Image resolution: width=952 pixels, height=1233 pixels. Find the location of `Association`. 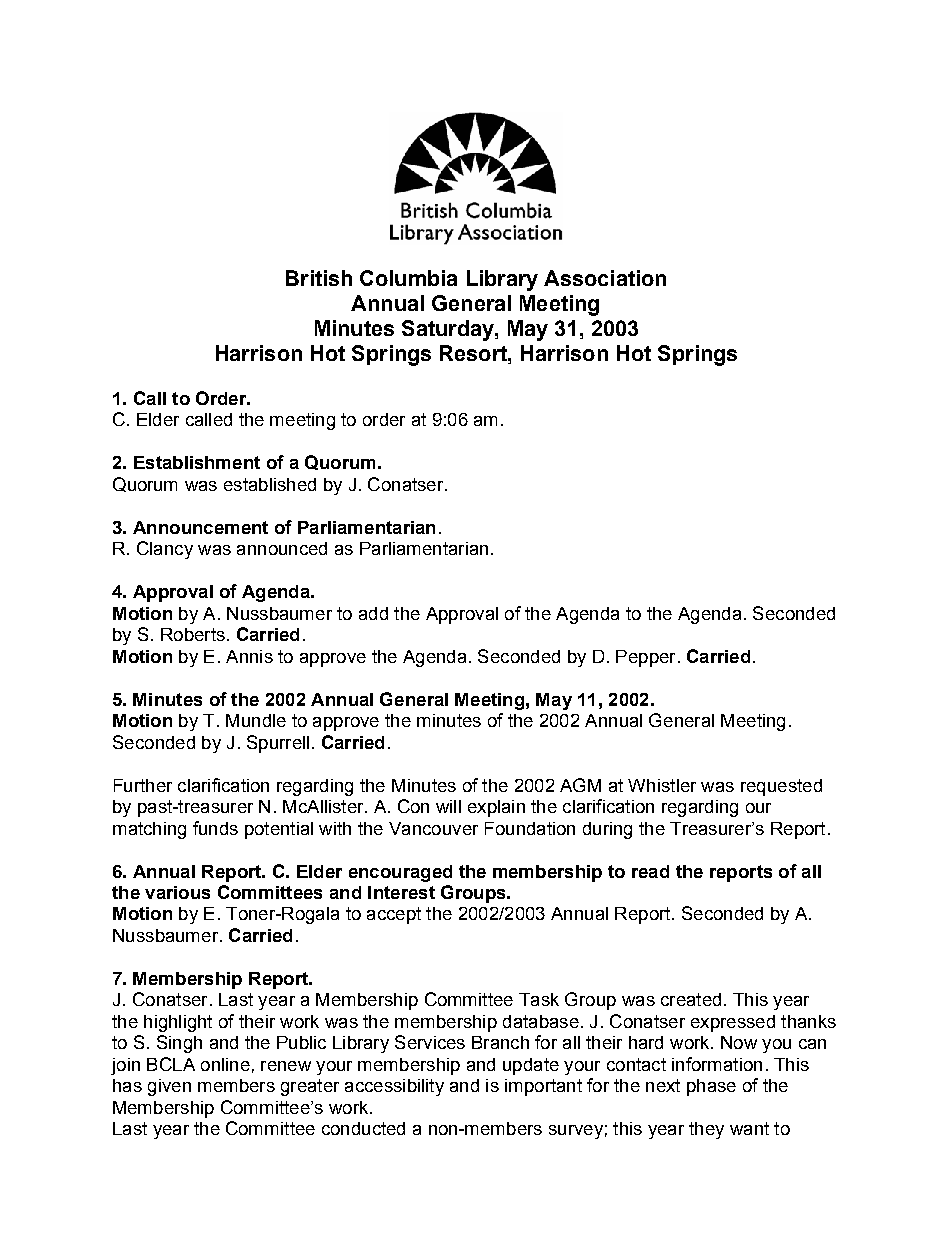

Association is located at coordinates (605, 278).
